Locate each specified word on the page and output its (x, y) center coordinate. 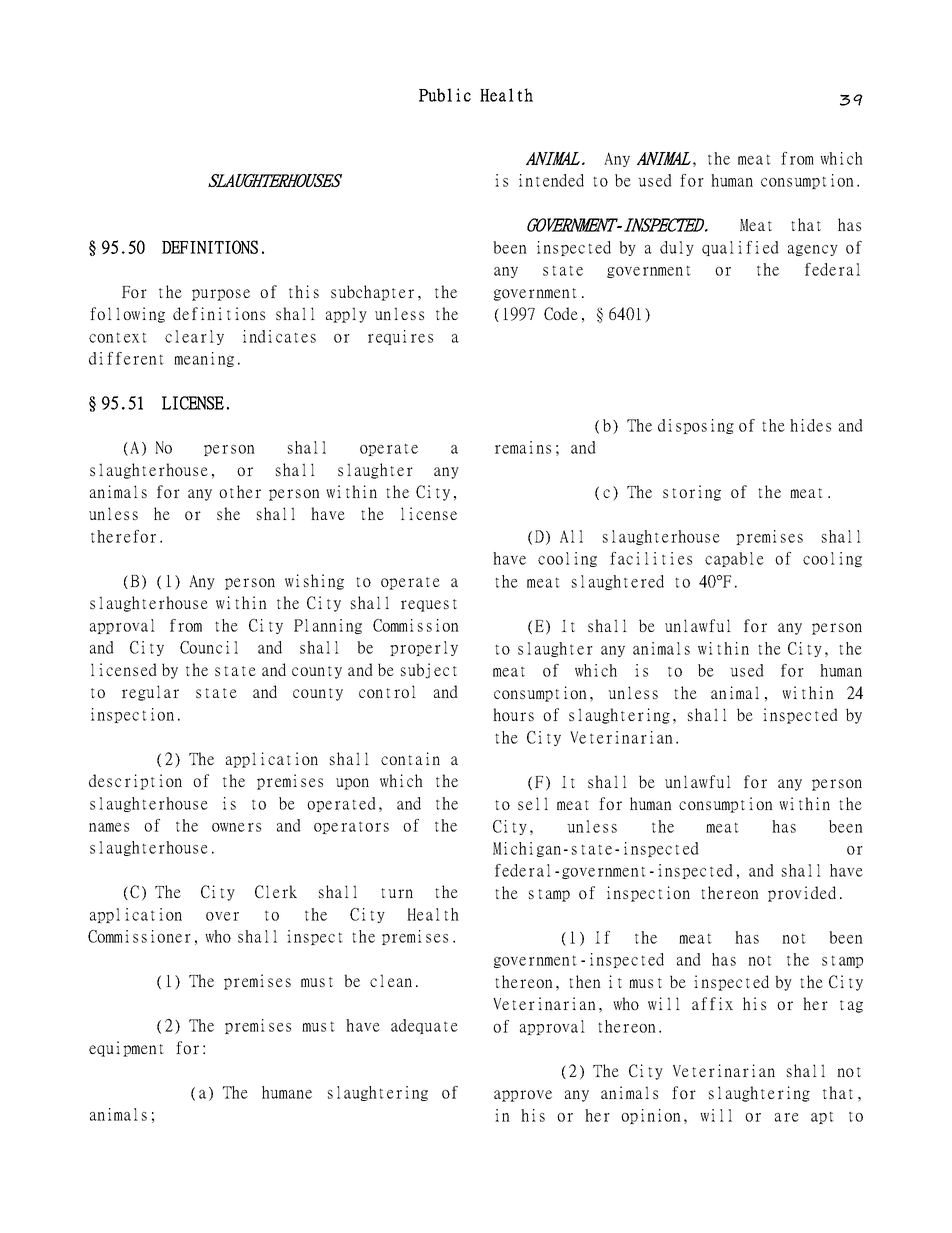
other (240, 491)
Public (445, 95)
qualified (740, 248)
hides (810, 425)
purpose (221, 295)
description (135, 782)
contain (410, 758)
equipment (126, 1049)
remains (523, 447)
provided (802, 894)
